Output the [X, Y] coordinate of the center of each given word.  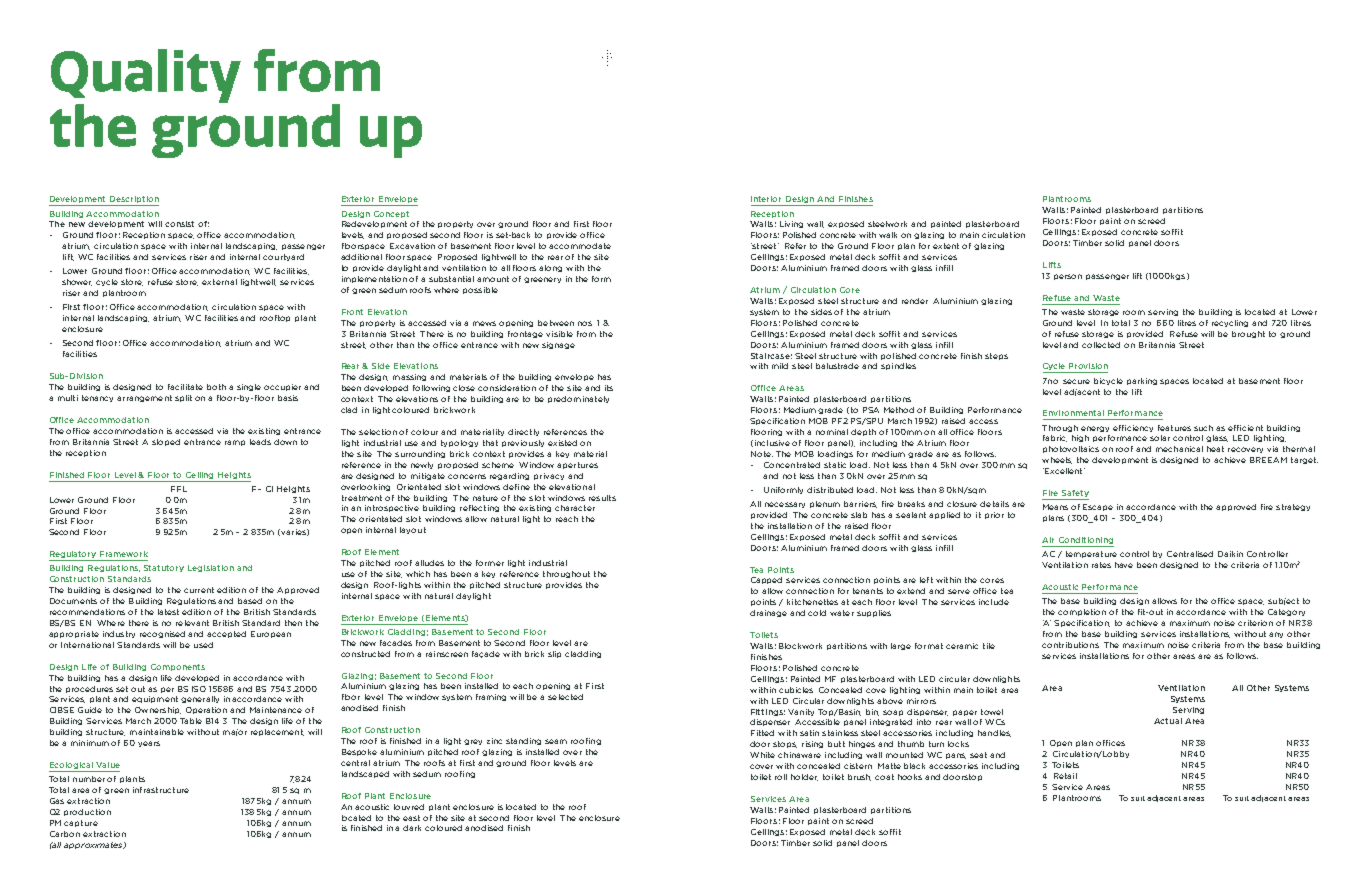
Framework [124, 554]
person [1068, 277]
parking [1142, 381]
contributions [1070, 645]
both [216, 387]
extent [946, 246]
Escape [1098, 507]
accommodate [580, 246]
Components [178, 667]
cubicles [796, 690]
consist [179, 224]
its [609, 388]
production [87, 812]
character [575, 508]
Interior [766, 199]
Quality [146, 77]
